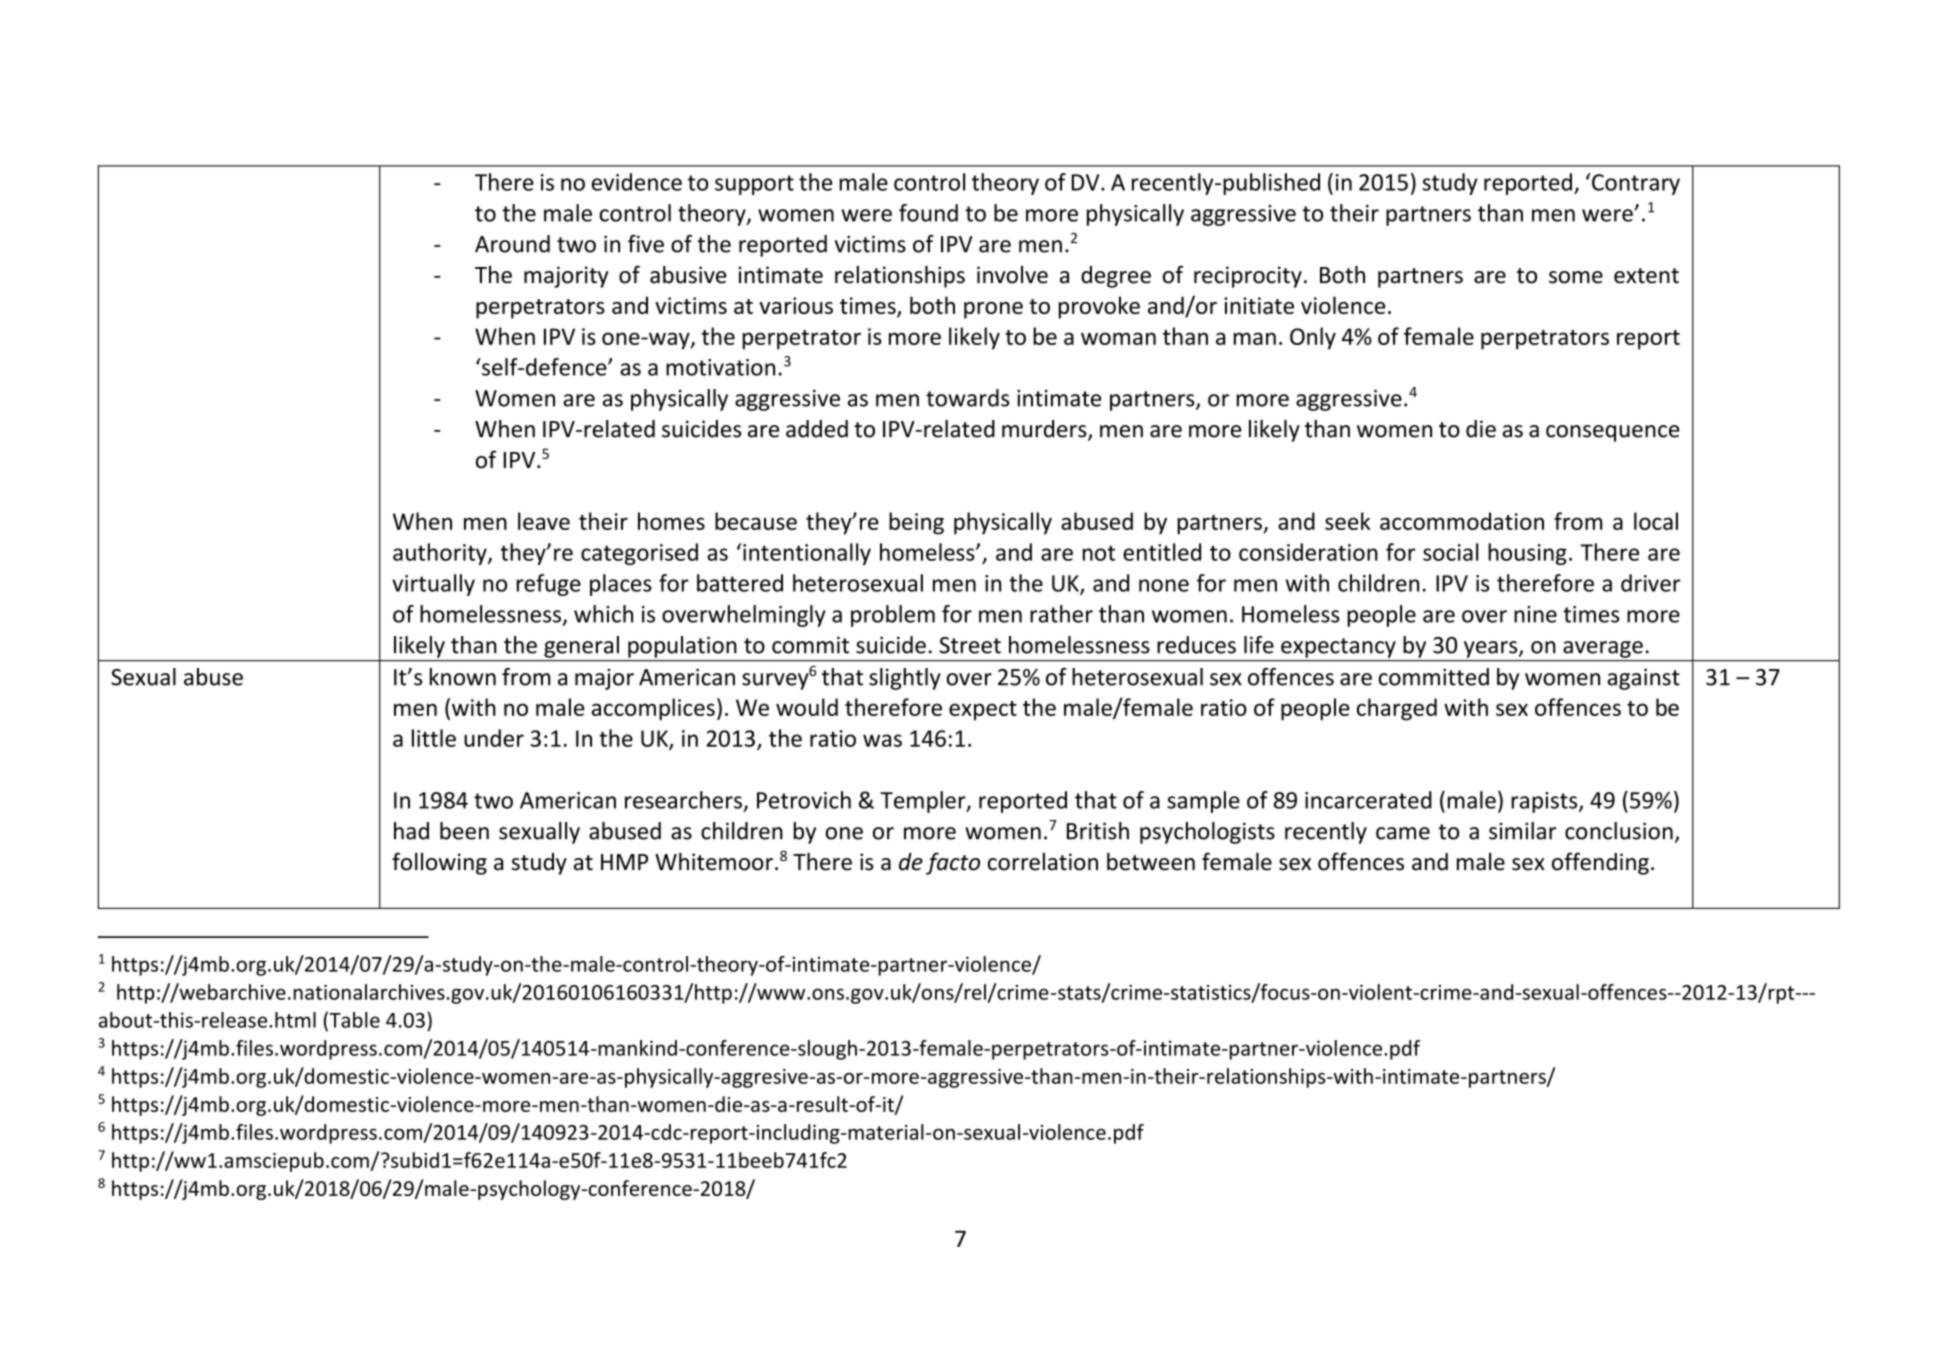 The height and width of the image is (1367, 1933). I want to click on found, so click(928, 213).
